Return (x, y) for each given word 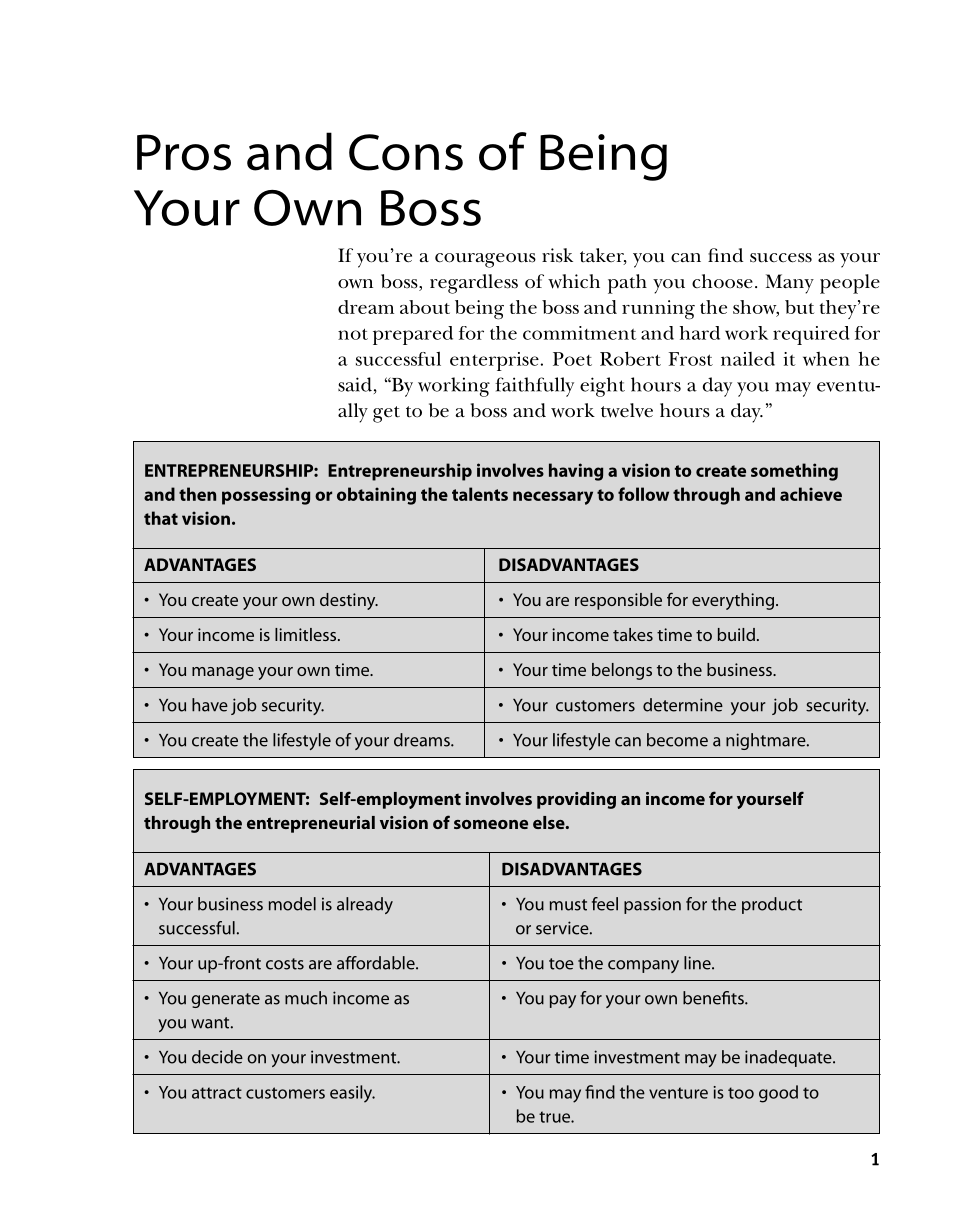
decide (217, 1057)
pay (563, 1001)
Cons (406, 152)
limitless (307, 634)
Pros (184, 152)
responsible (618, 601)
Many (790, 284)
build (736, 634)
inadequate (789, 1058)
